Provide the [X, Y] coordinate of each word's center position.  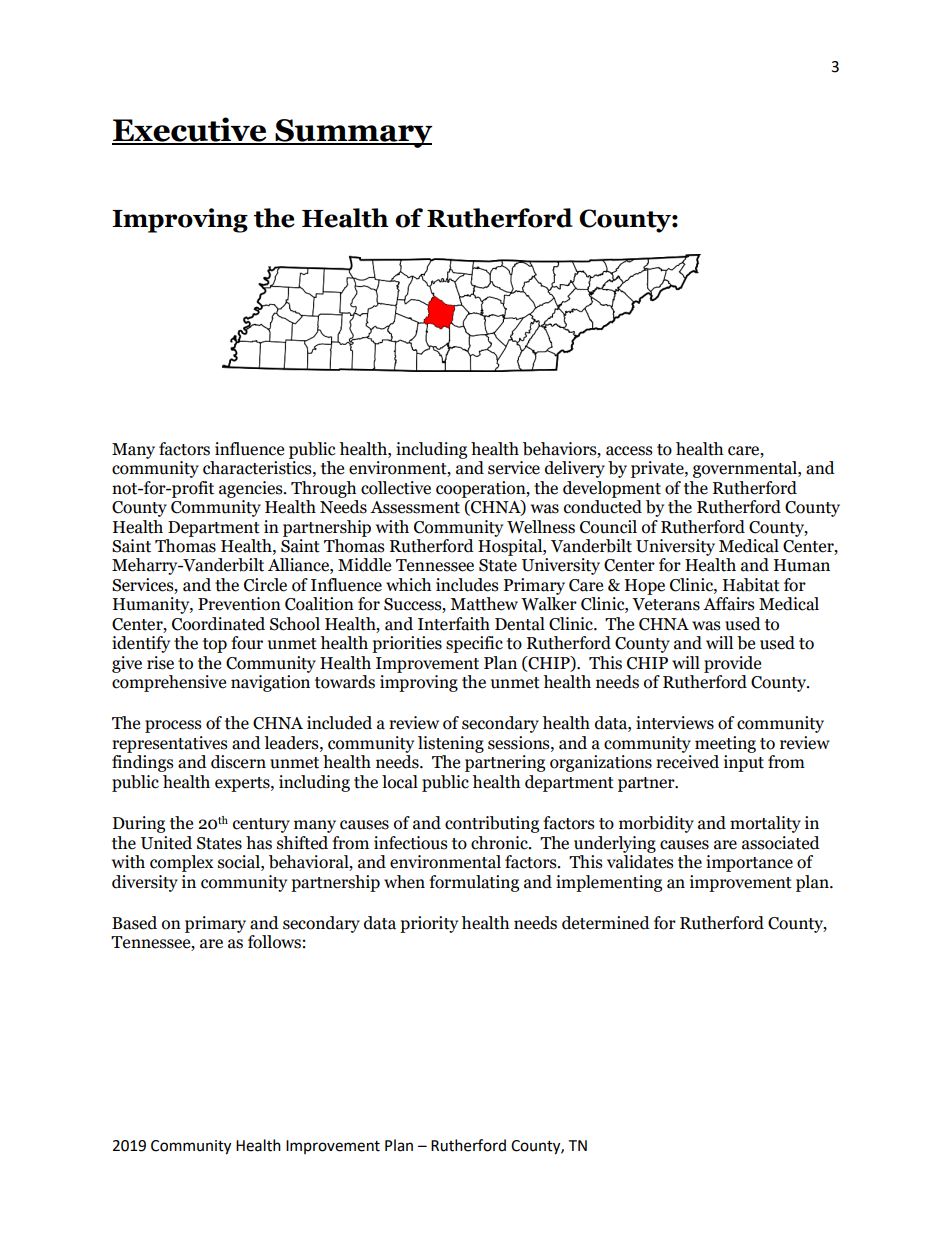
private [658, 469]
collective [396, 488]
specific [474, 644]
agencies [252, 489]
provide [732, 664]
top [215, 645]
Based [134, 923]
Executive [190, 130]
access [629, 451]
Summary [353, 133]
